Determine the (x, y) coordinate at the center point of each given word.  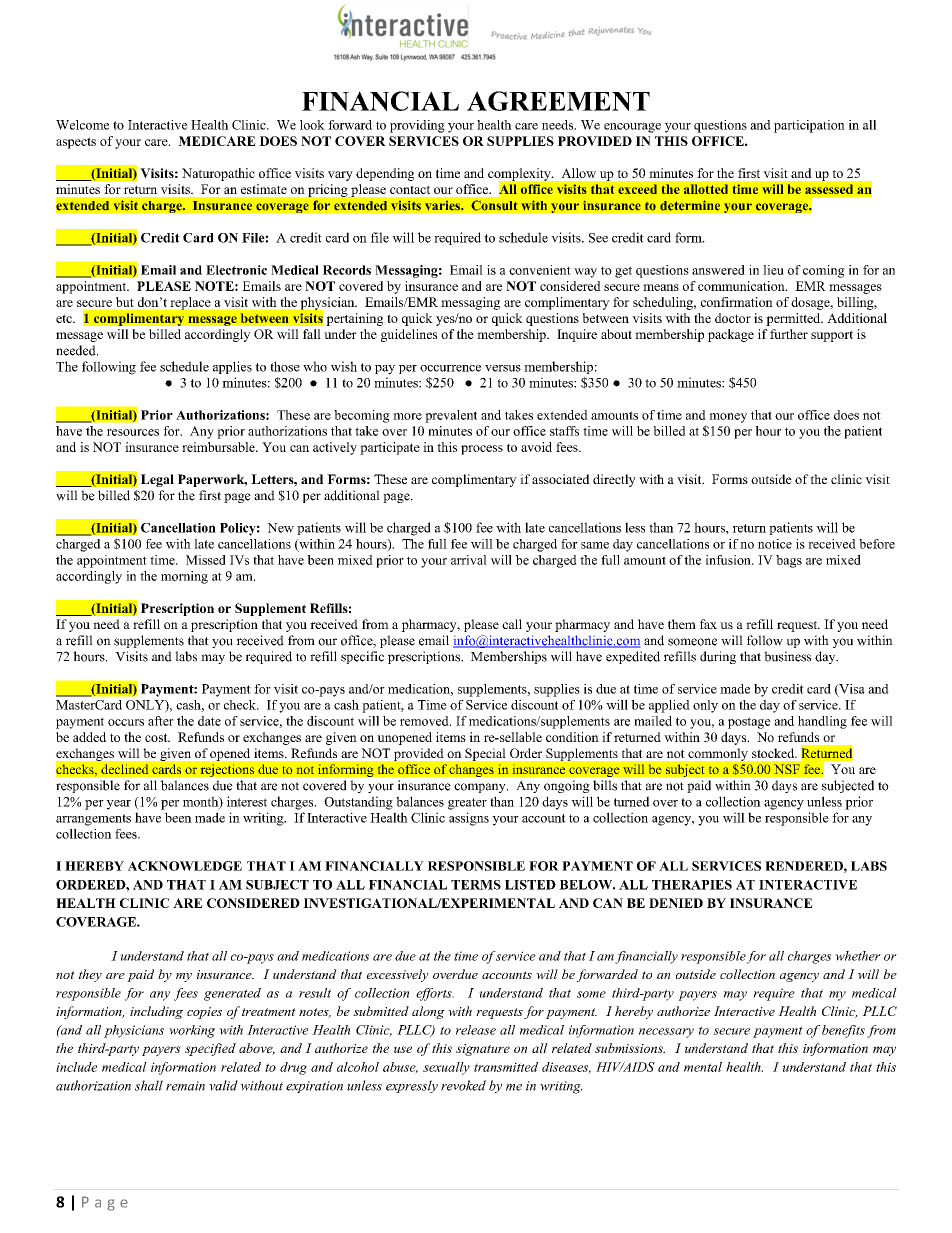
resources (133, 432)
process (482, 450)
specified (210, 1049)
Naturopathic (218, 174)
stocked (774, 753)
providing (417, 126)
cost (157, 737)
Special (485, 754)
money (728, 418)
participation (809, 126)
